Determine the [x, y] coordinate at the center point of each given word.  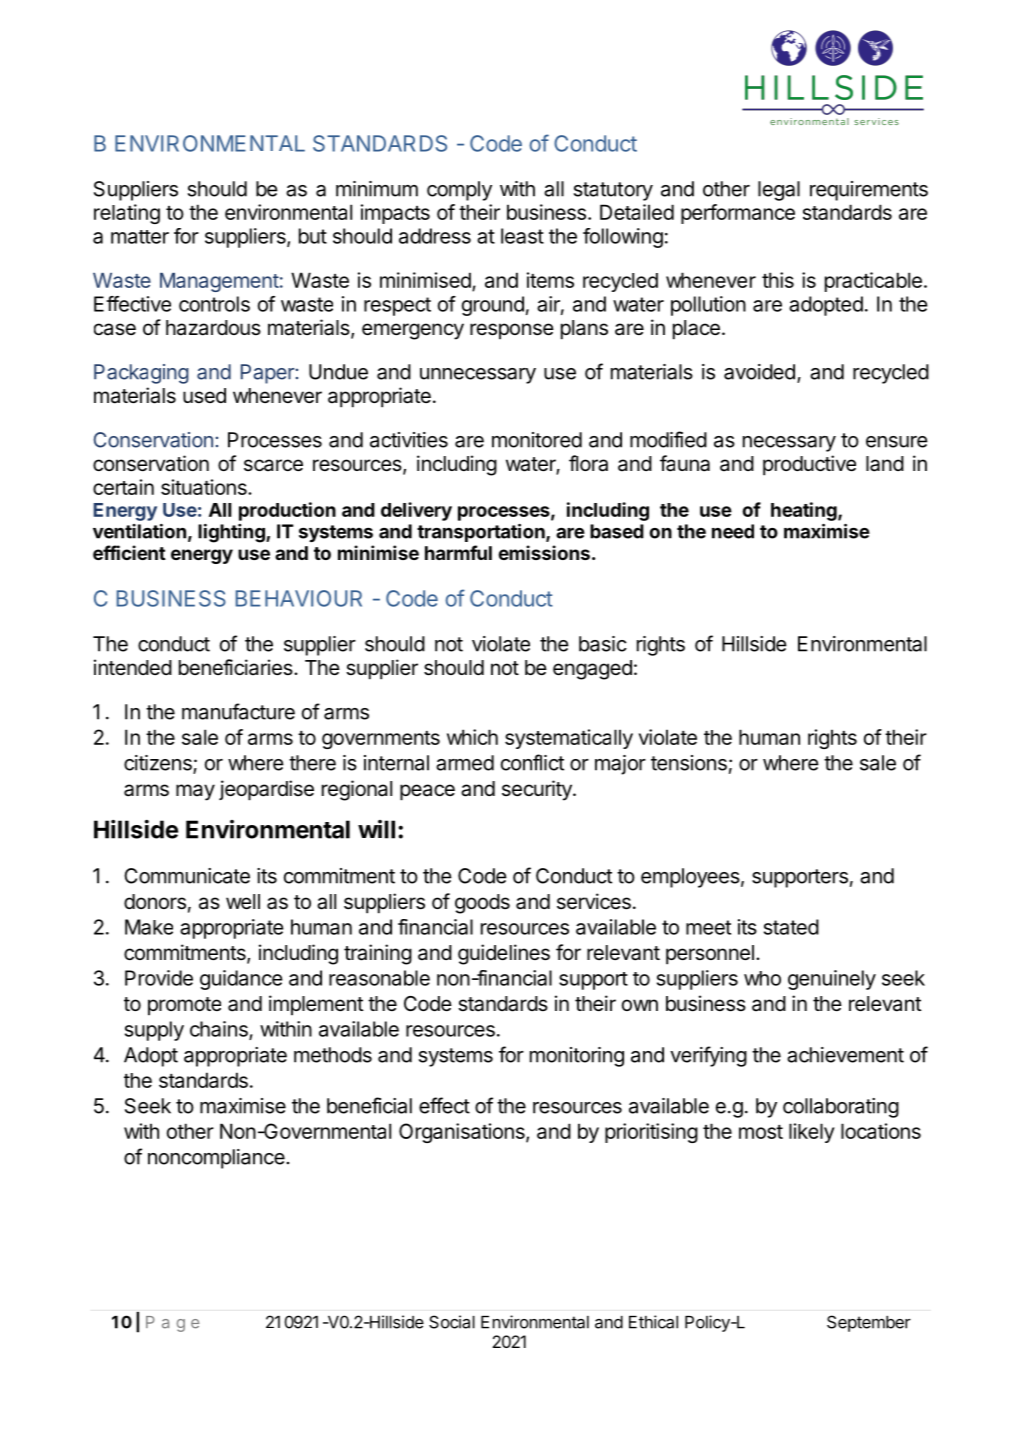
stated [791, 927]
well [243, 902]
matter [140, 237]
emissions [544, 552]
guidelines [504, 954]
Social [452, 1322]
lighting [232, 533]
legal [779, 191]
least [522, 236]
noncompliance [217, 1159]
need [733, 531]
